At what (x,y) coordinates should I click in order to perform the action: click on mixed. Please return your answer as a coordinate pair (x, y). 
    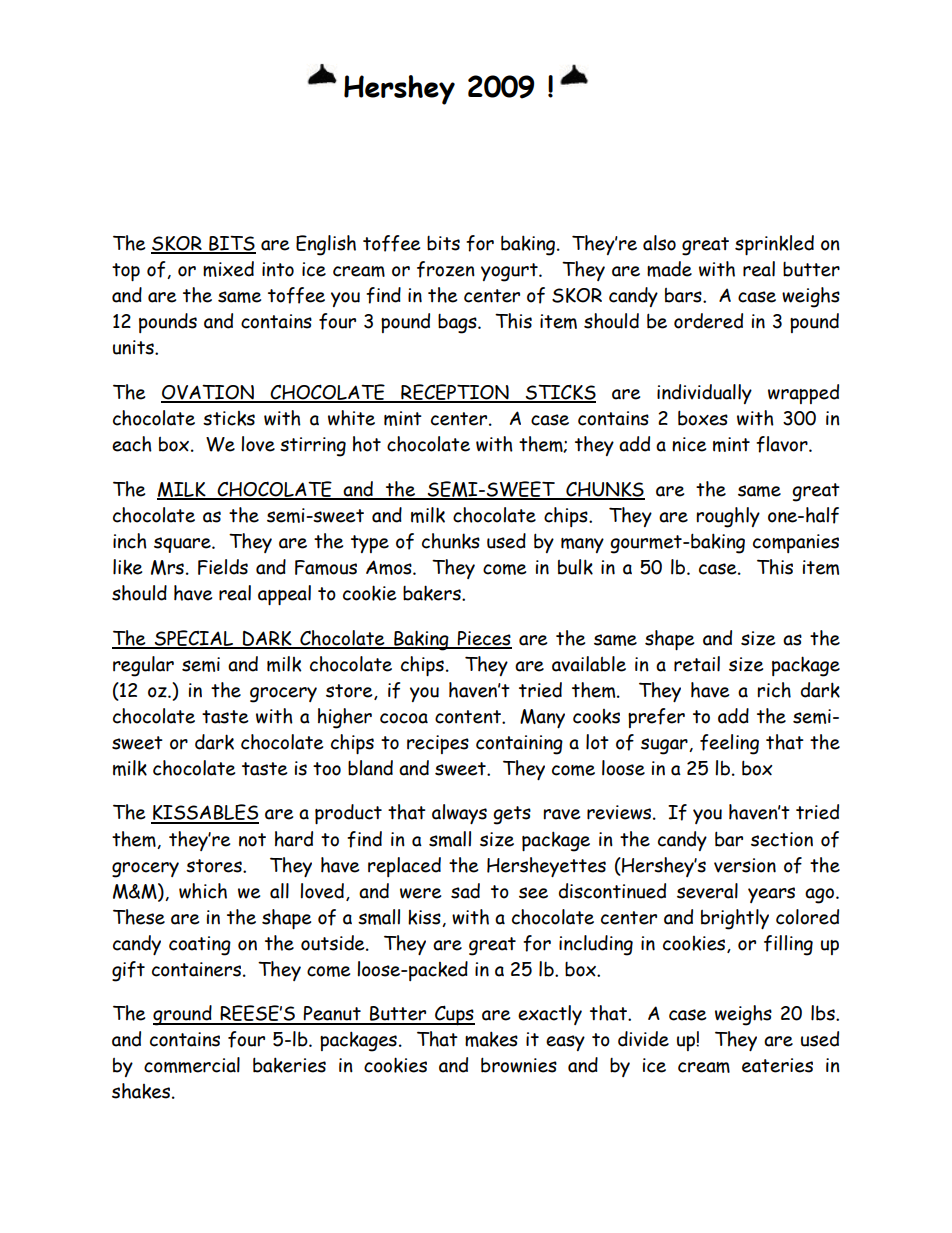
    Looking at the image, I should click on (228, 269).
